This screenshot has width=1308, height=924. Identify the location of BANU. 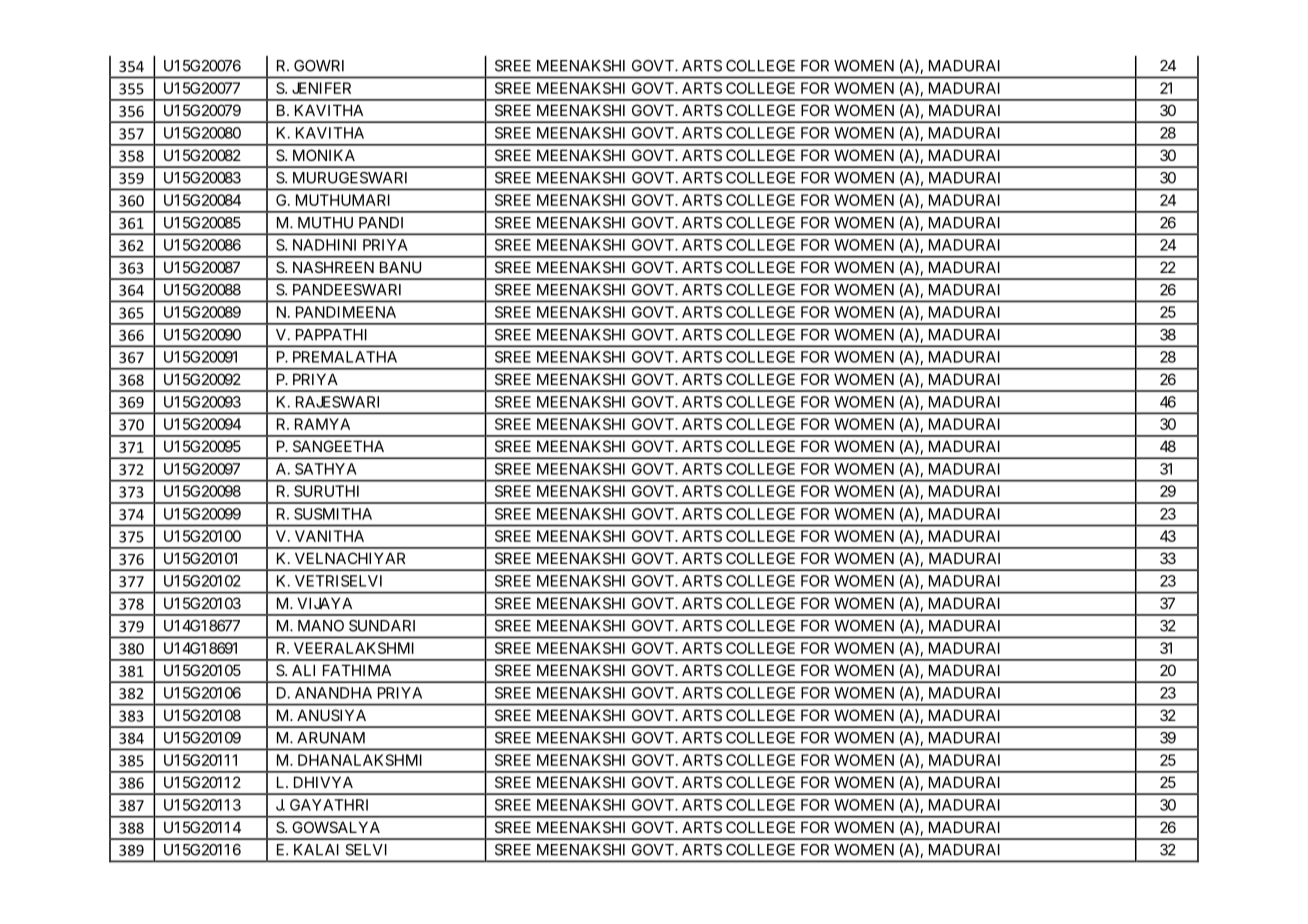
(400, 267).
